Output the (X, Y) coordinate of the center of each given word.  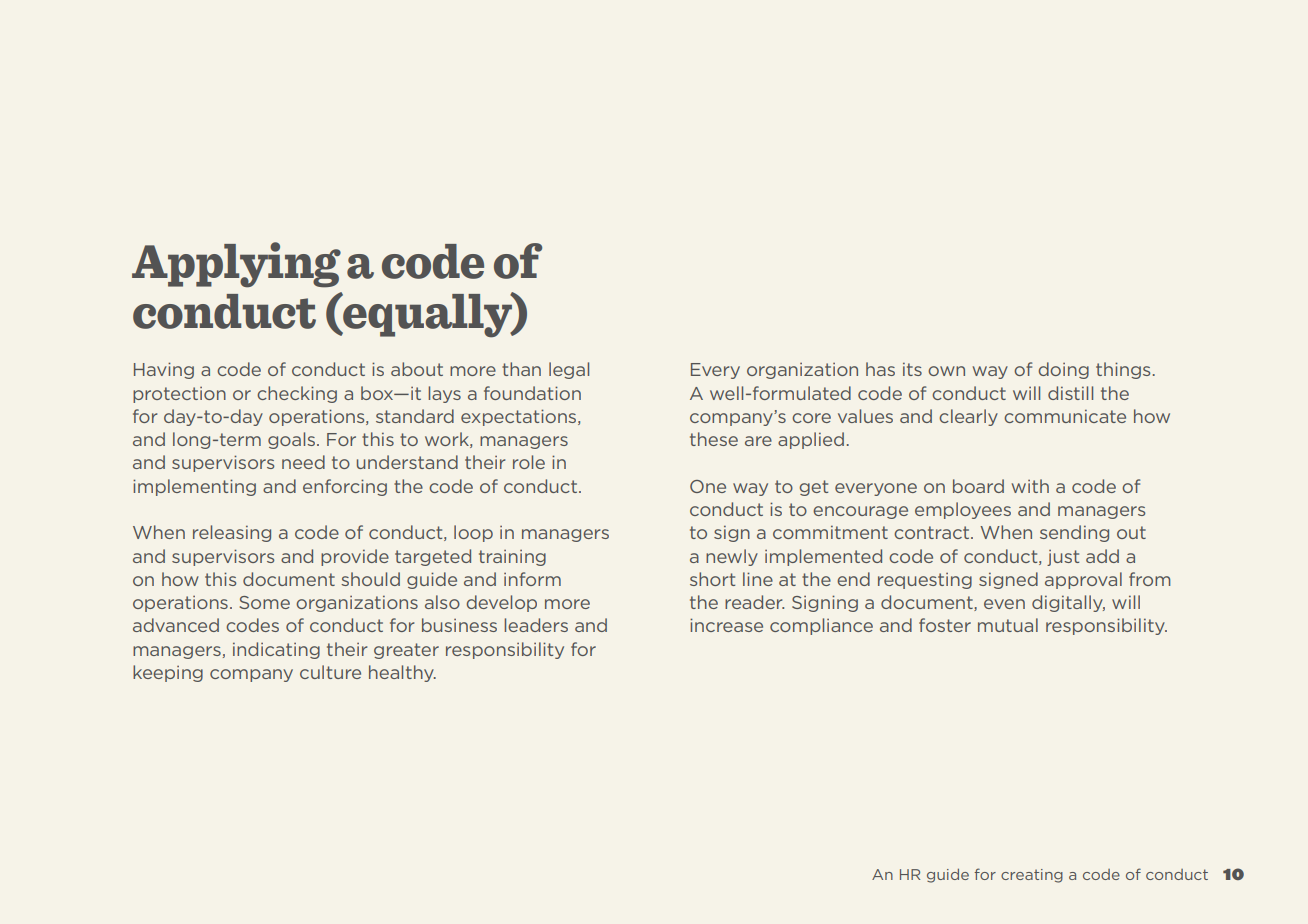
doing (1063, 370)
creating (1032, 876)
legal (569, 370)
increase (726, 625)
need (303, 462)
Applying (236, 265)
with (1030, 486)
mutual (1008, 625)
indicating (276, 650)
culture (330, 672)
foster (945, 625)
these (714, 439)
